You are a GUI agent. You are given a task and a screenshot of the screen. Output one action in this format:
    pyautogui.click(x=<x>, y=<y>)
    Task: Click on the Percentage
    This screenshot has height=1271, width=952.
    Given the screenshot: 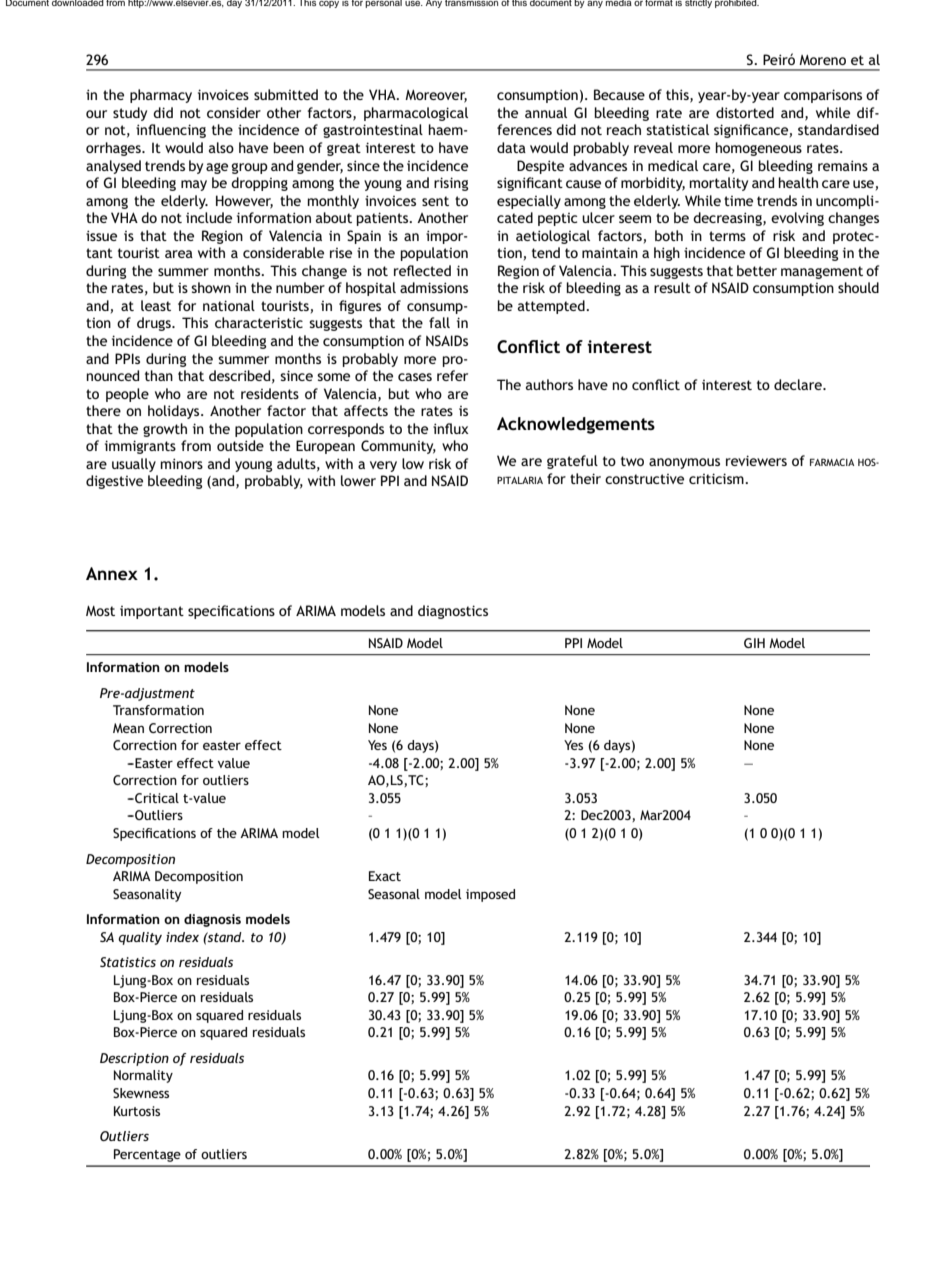 What is the action you would take?
    pyautogui.click(x=147, y=1155)
